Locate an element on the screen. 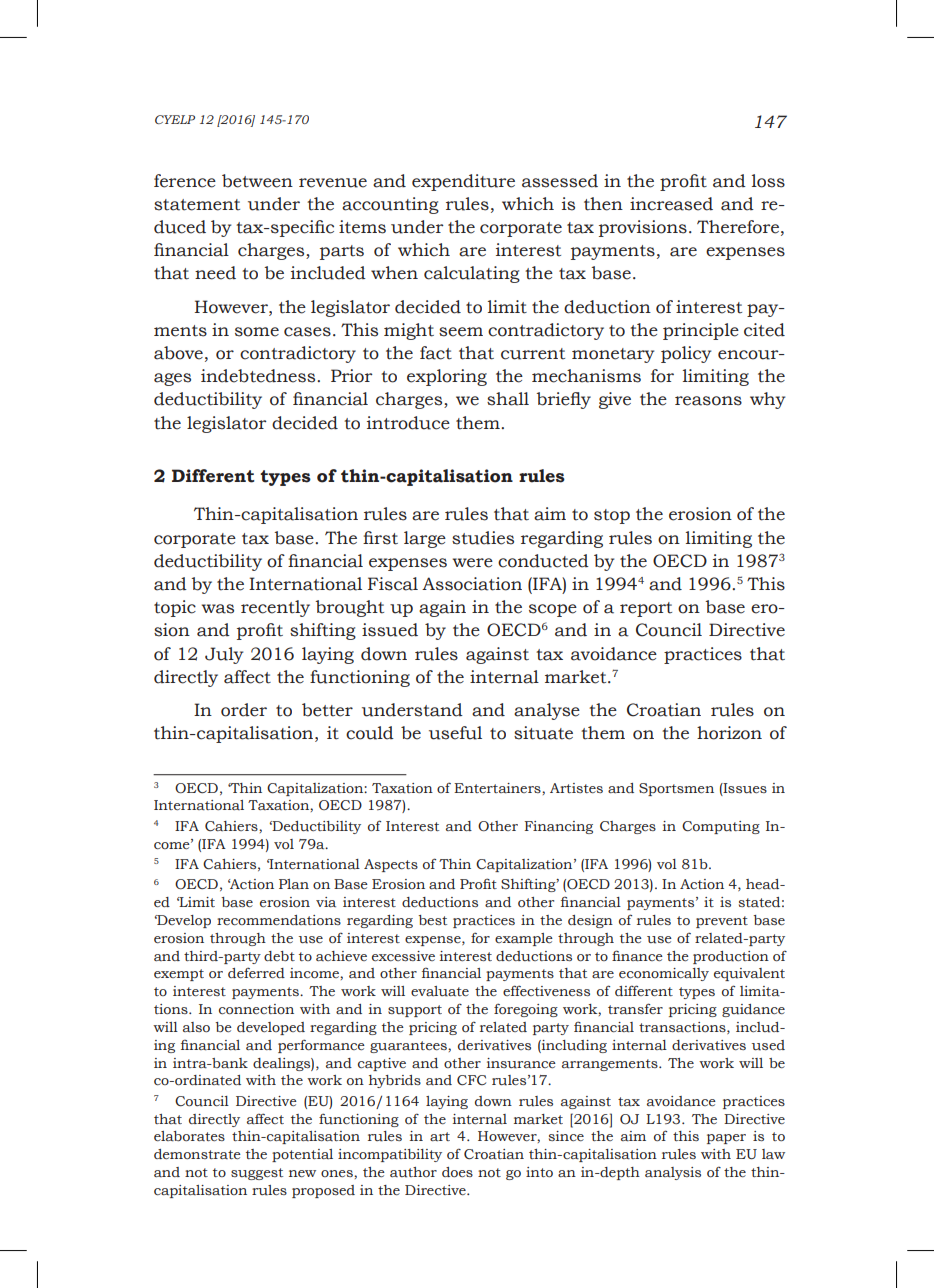 The height and width of the screenshot is (1288, 934). expenditure is located at coordinates (463, 182).
